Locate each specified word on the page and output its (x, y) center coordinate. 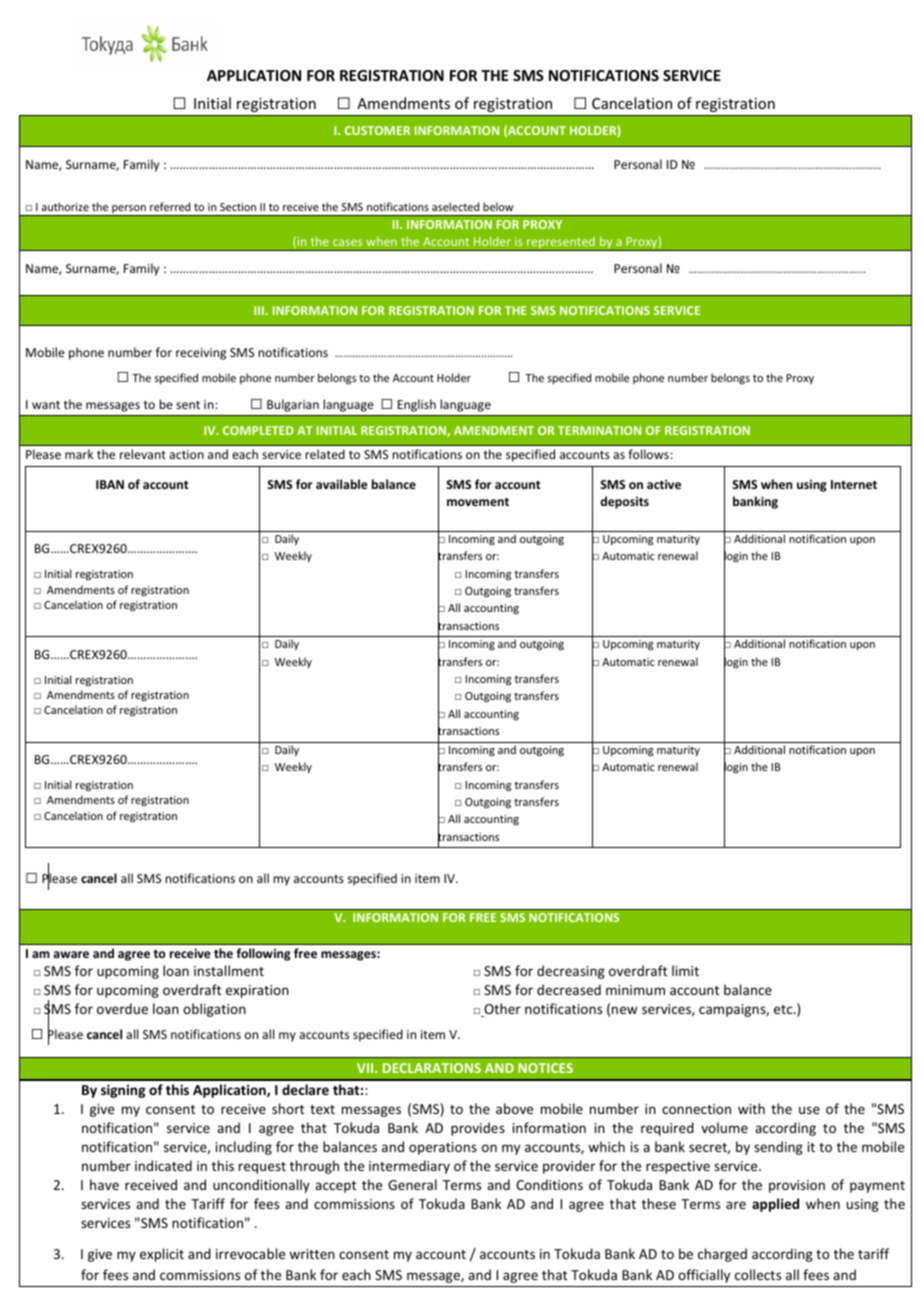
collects (758, 1274)
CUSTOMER (377, 130)
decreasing (571, 972)
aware (71, 954)
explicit (162, 1255)
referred (170, 206)
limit (685, 970)
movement (478, 502)
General (412, 1184)
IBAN (110, 484)
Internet (854, 484)
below (498, 206)
